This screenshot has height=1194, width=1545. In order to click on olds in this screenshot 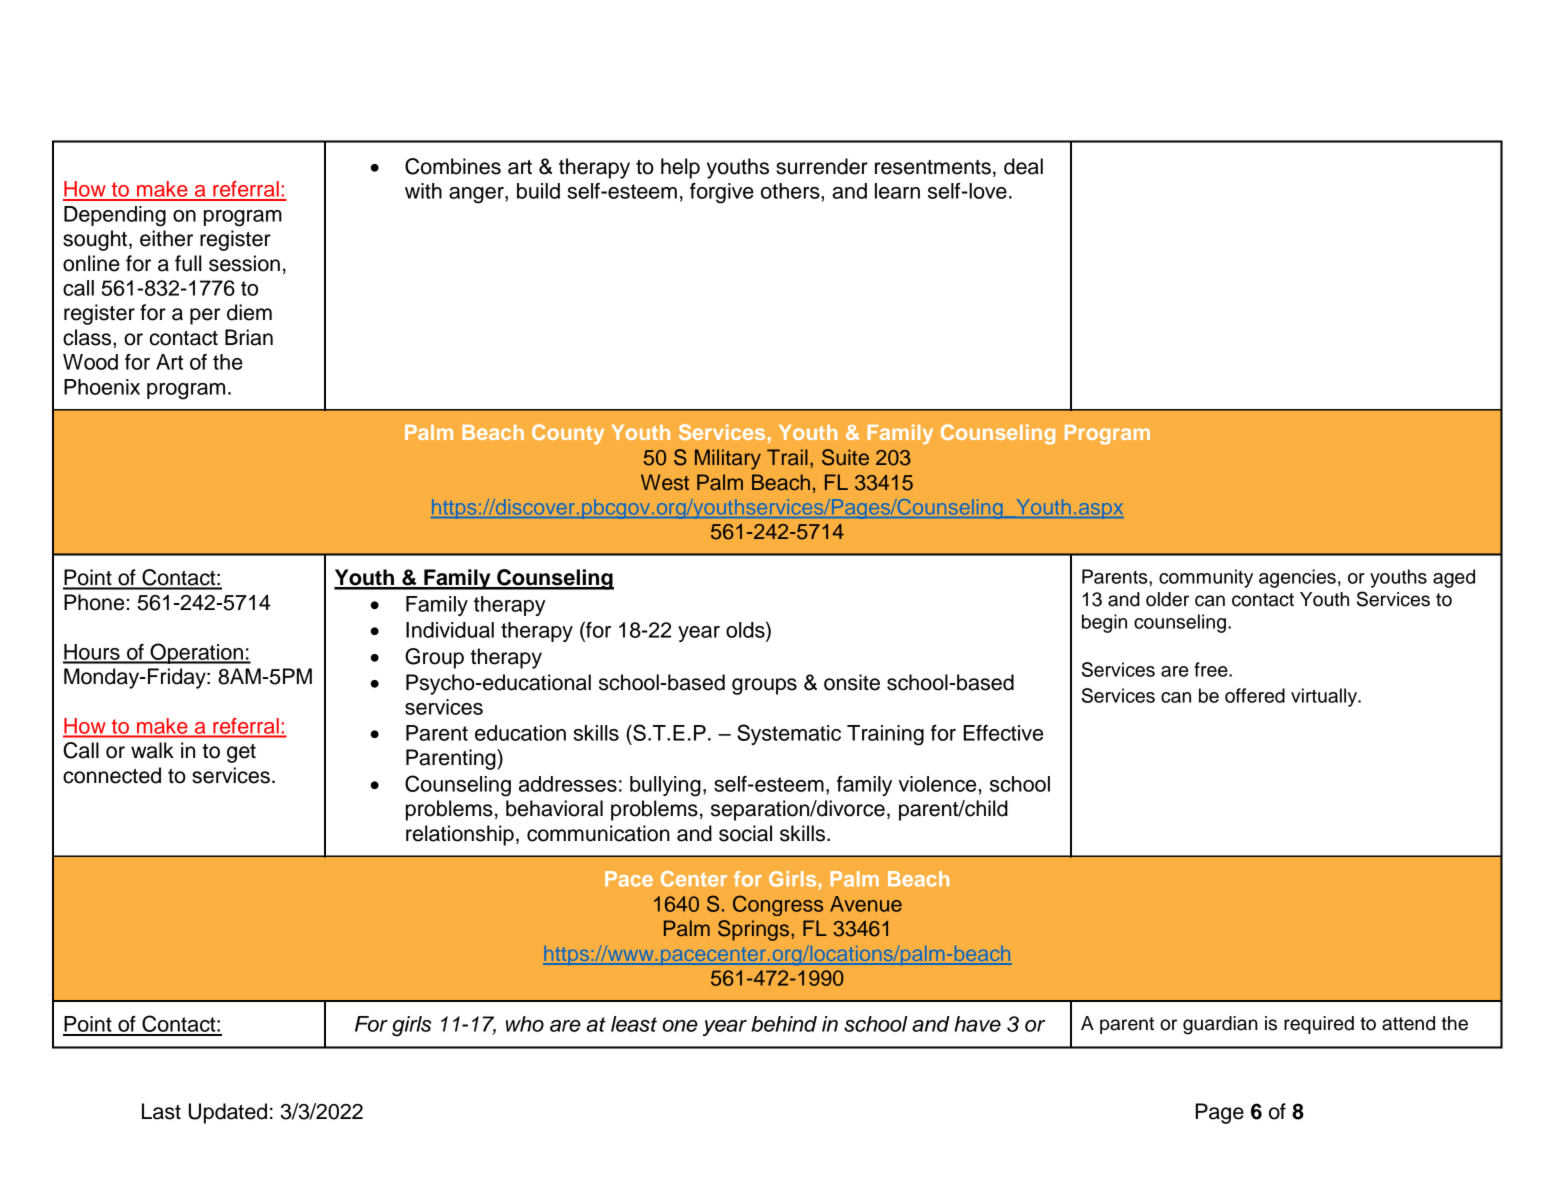, I will do `click(746, 629)`.
